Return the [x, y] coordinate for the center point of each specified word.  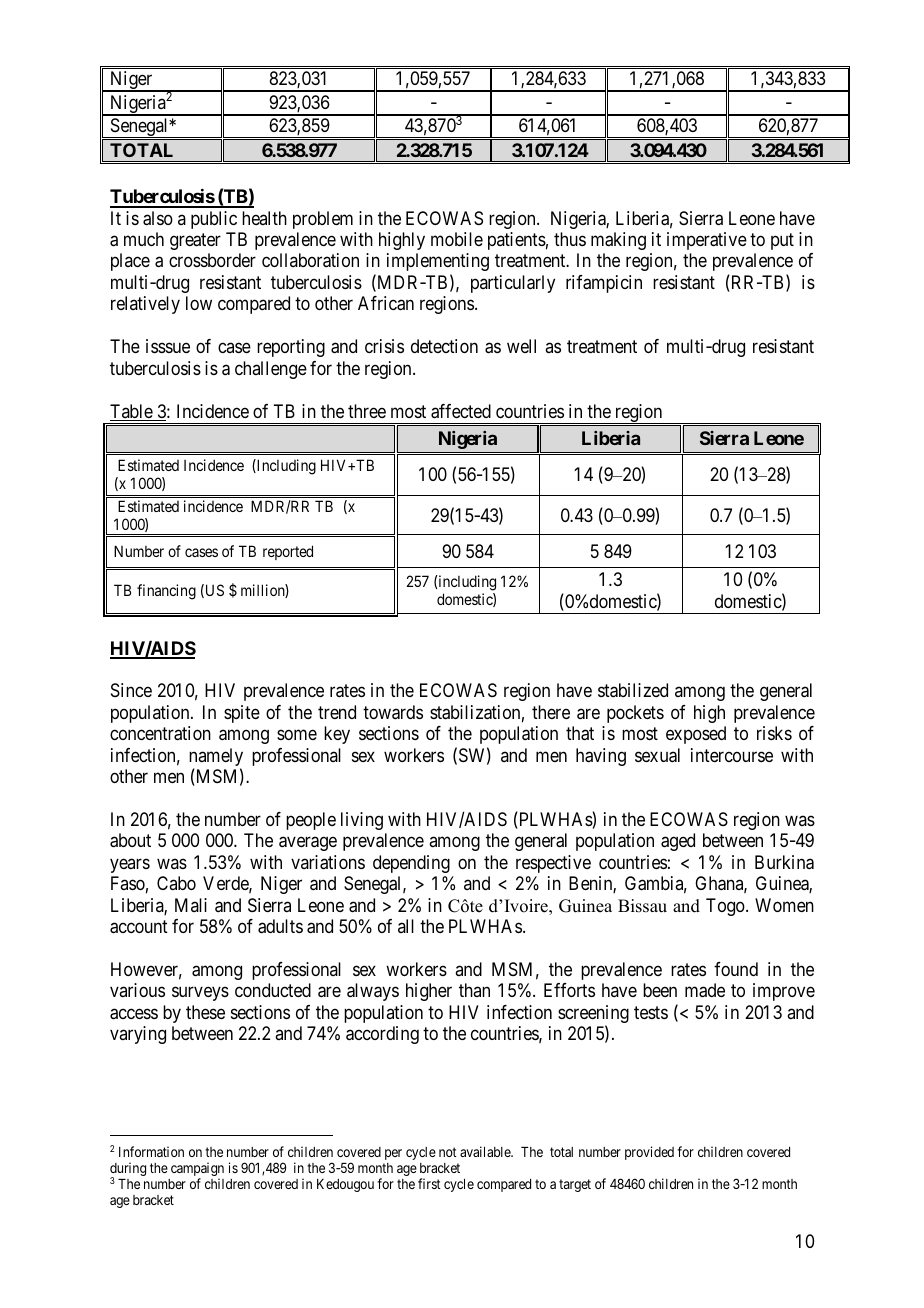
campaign [197, 1170]
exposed [696, 735]
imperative [707, 241]
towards [393, 712]
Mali [191, 905]
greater [195, 241]
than [474, 990]
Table [132, 412]
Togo [726, 907]
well [521, 346]
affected [461, 411]
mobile [457, 239]
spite [242, 714]
